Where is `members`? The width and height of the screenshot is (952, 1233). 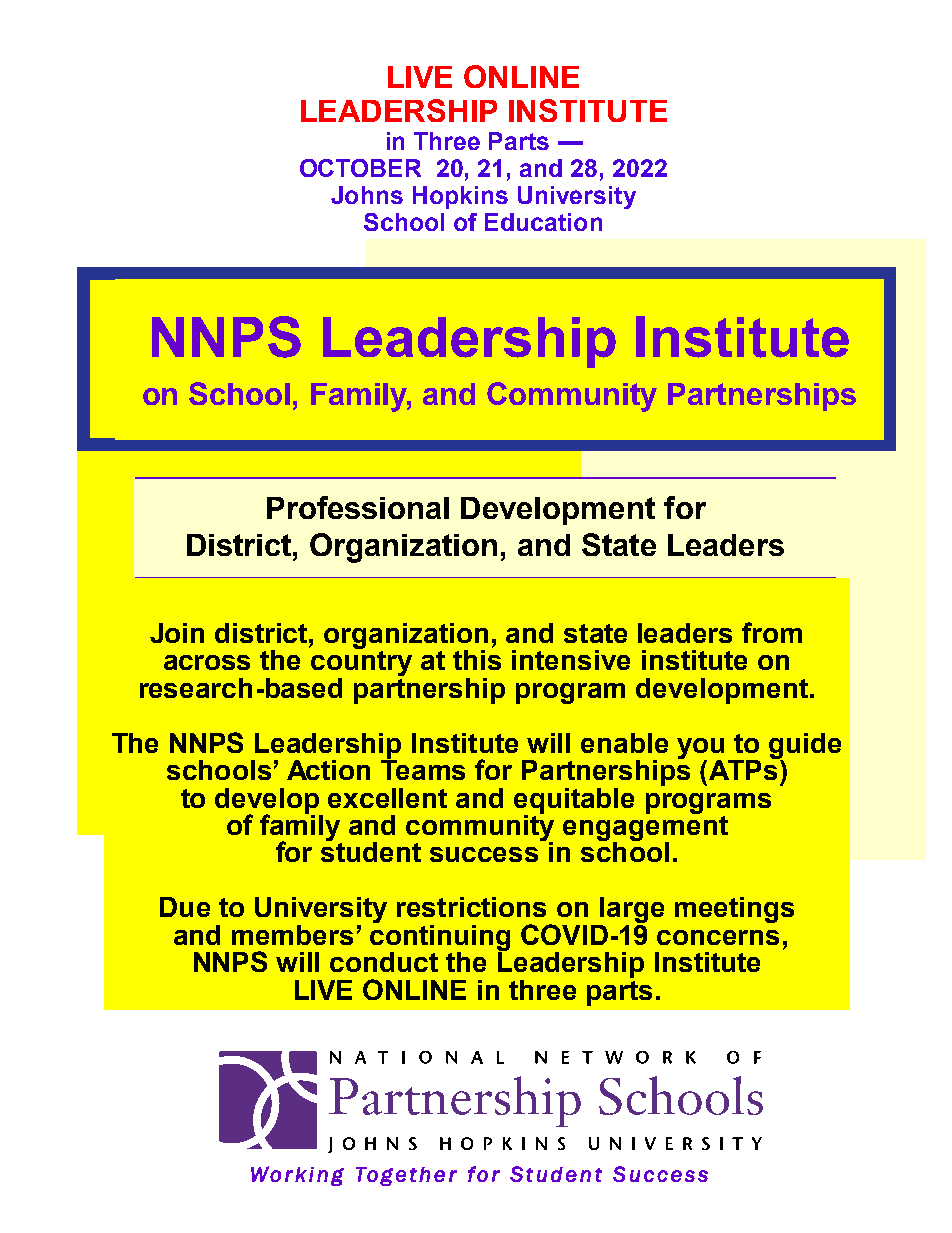 members is located at coordinates (292, 935).
